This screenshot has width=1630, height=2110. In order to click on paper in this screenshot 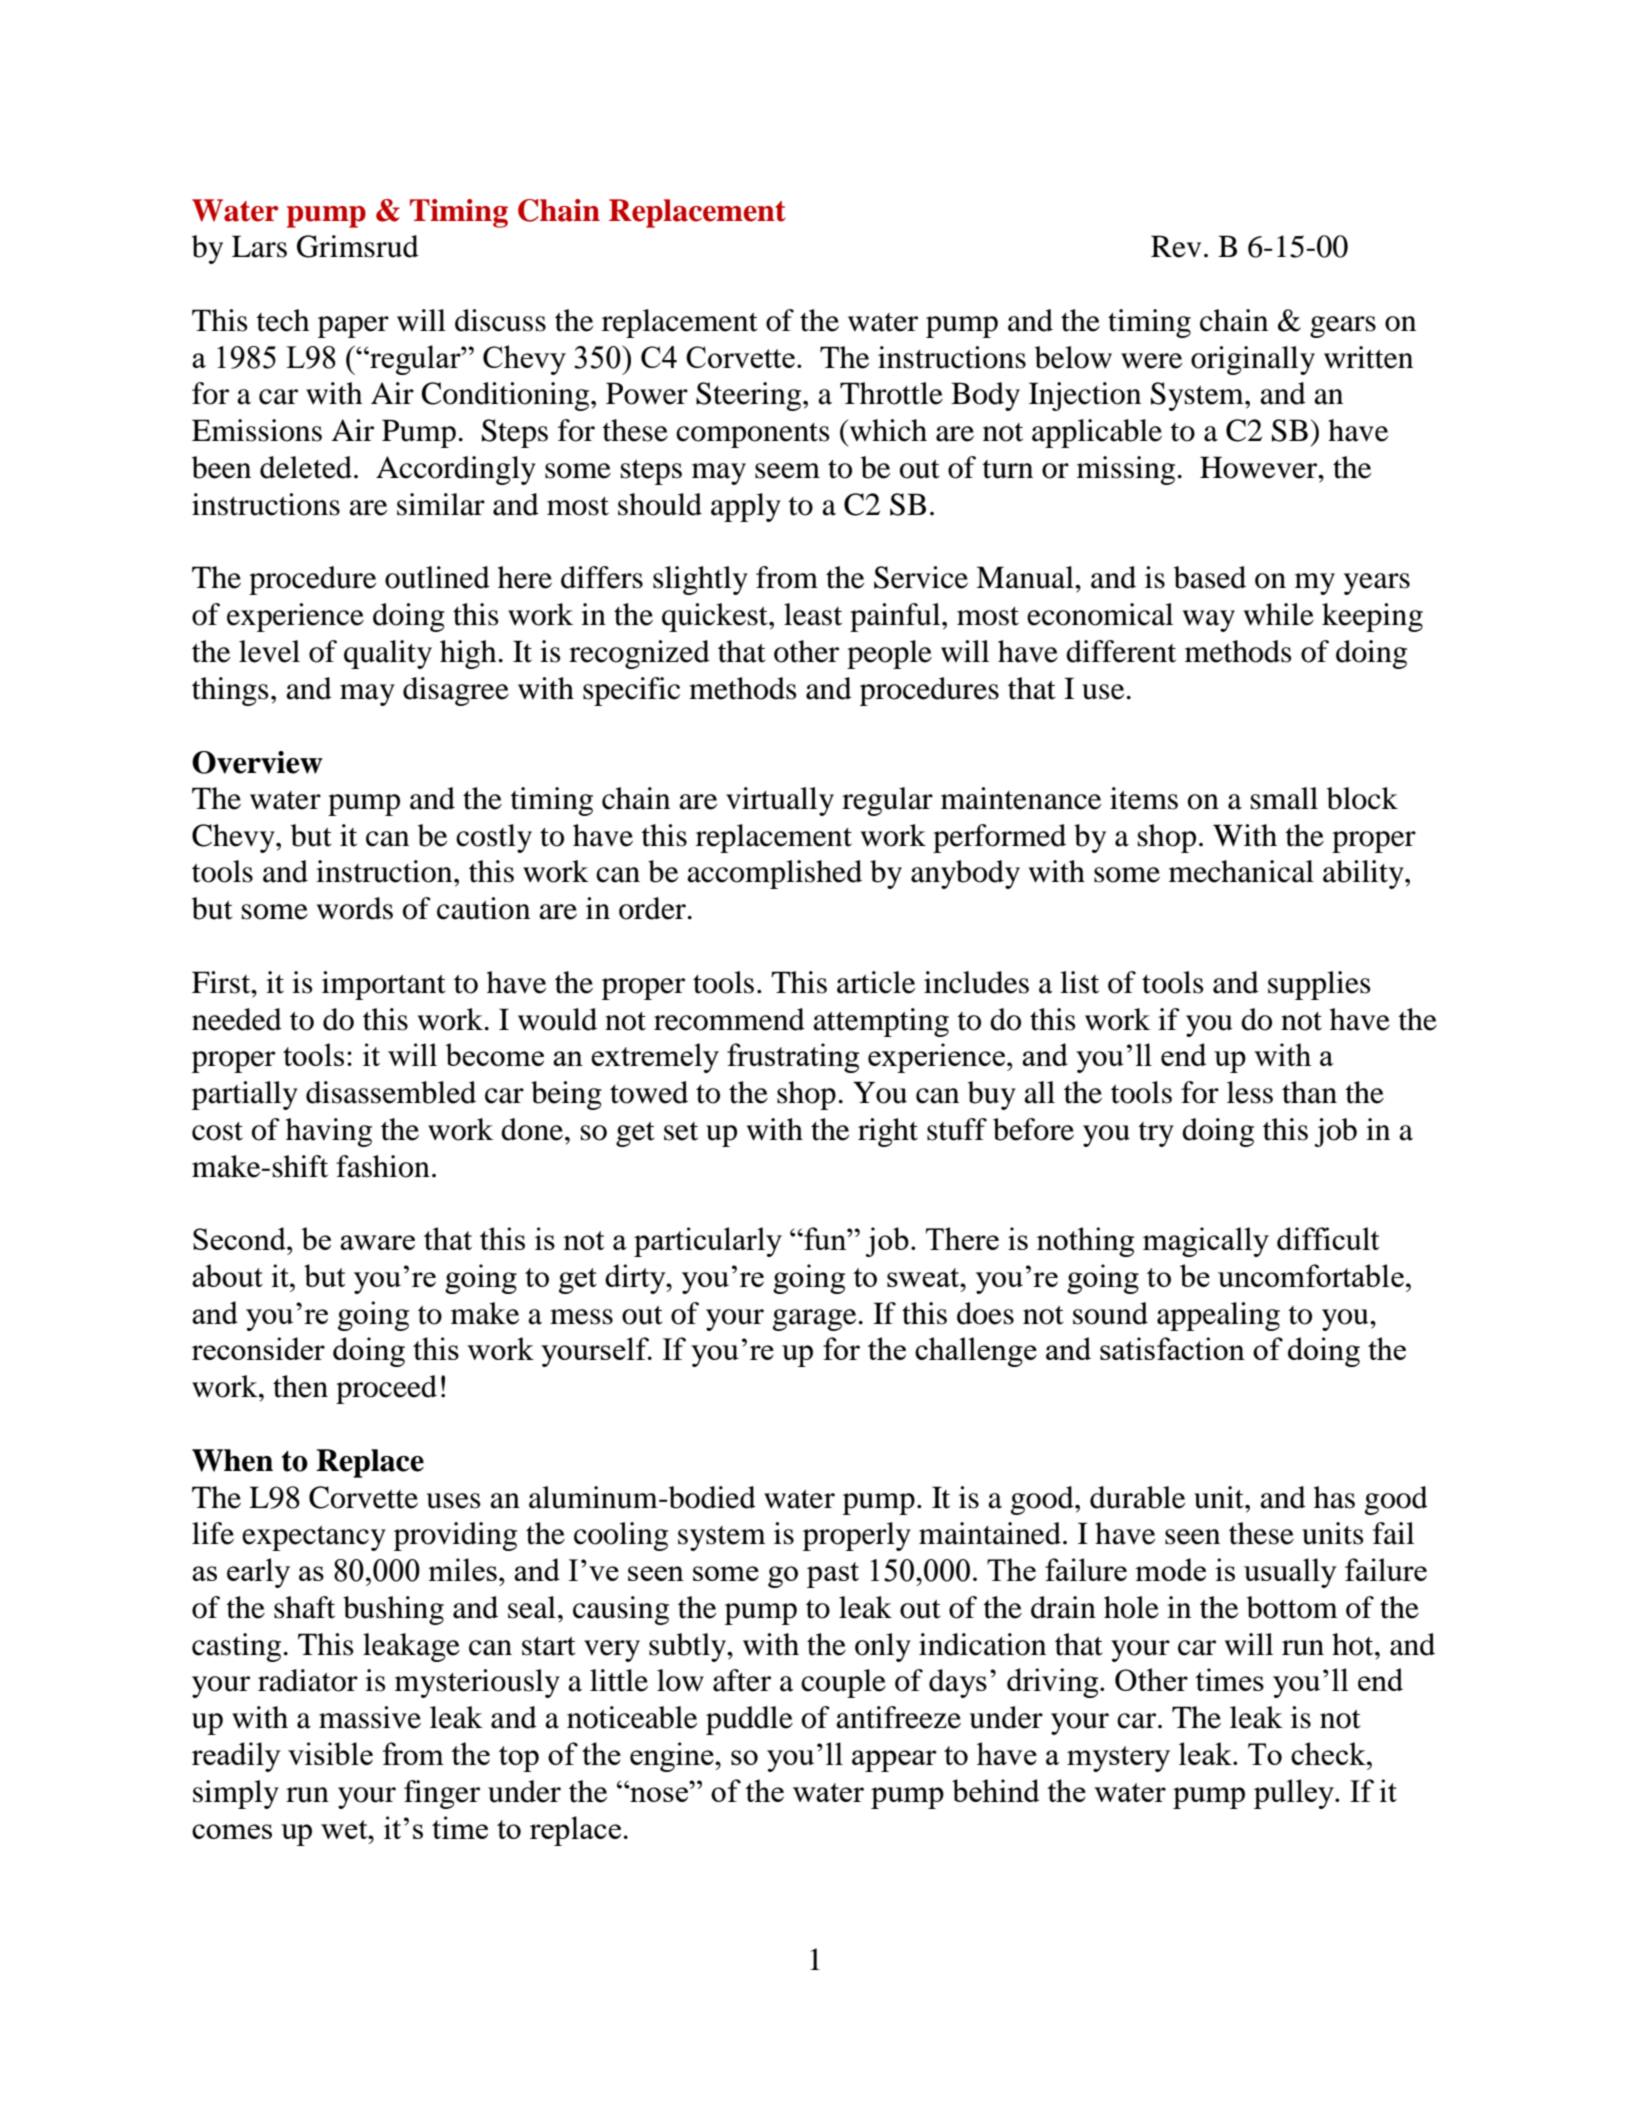, I will do `click(353, 327)`.
